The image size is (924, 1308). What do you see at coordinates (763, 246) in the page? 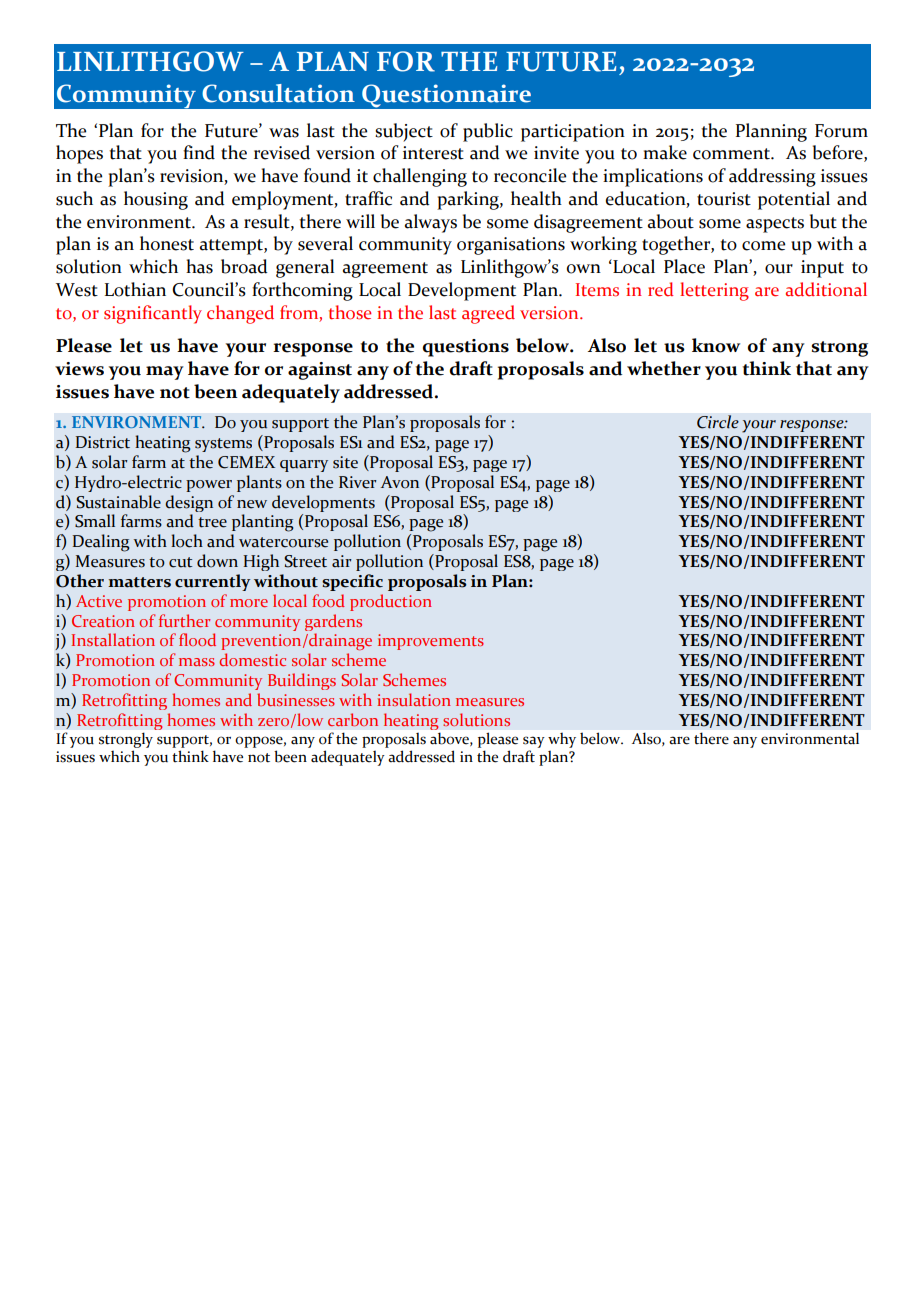
I see `come` at bounding box center [763, 246].
